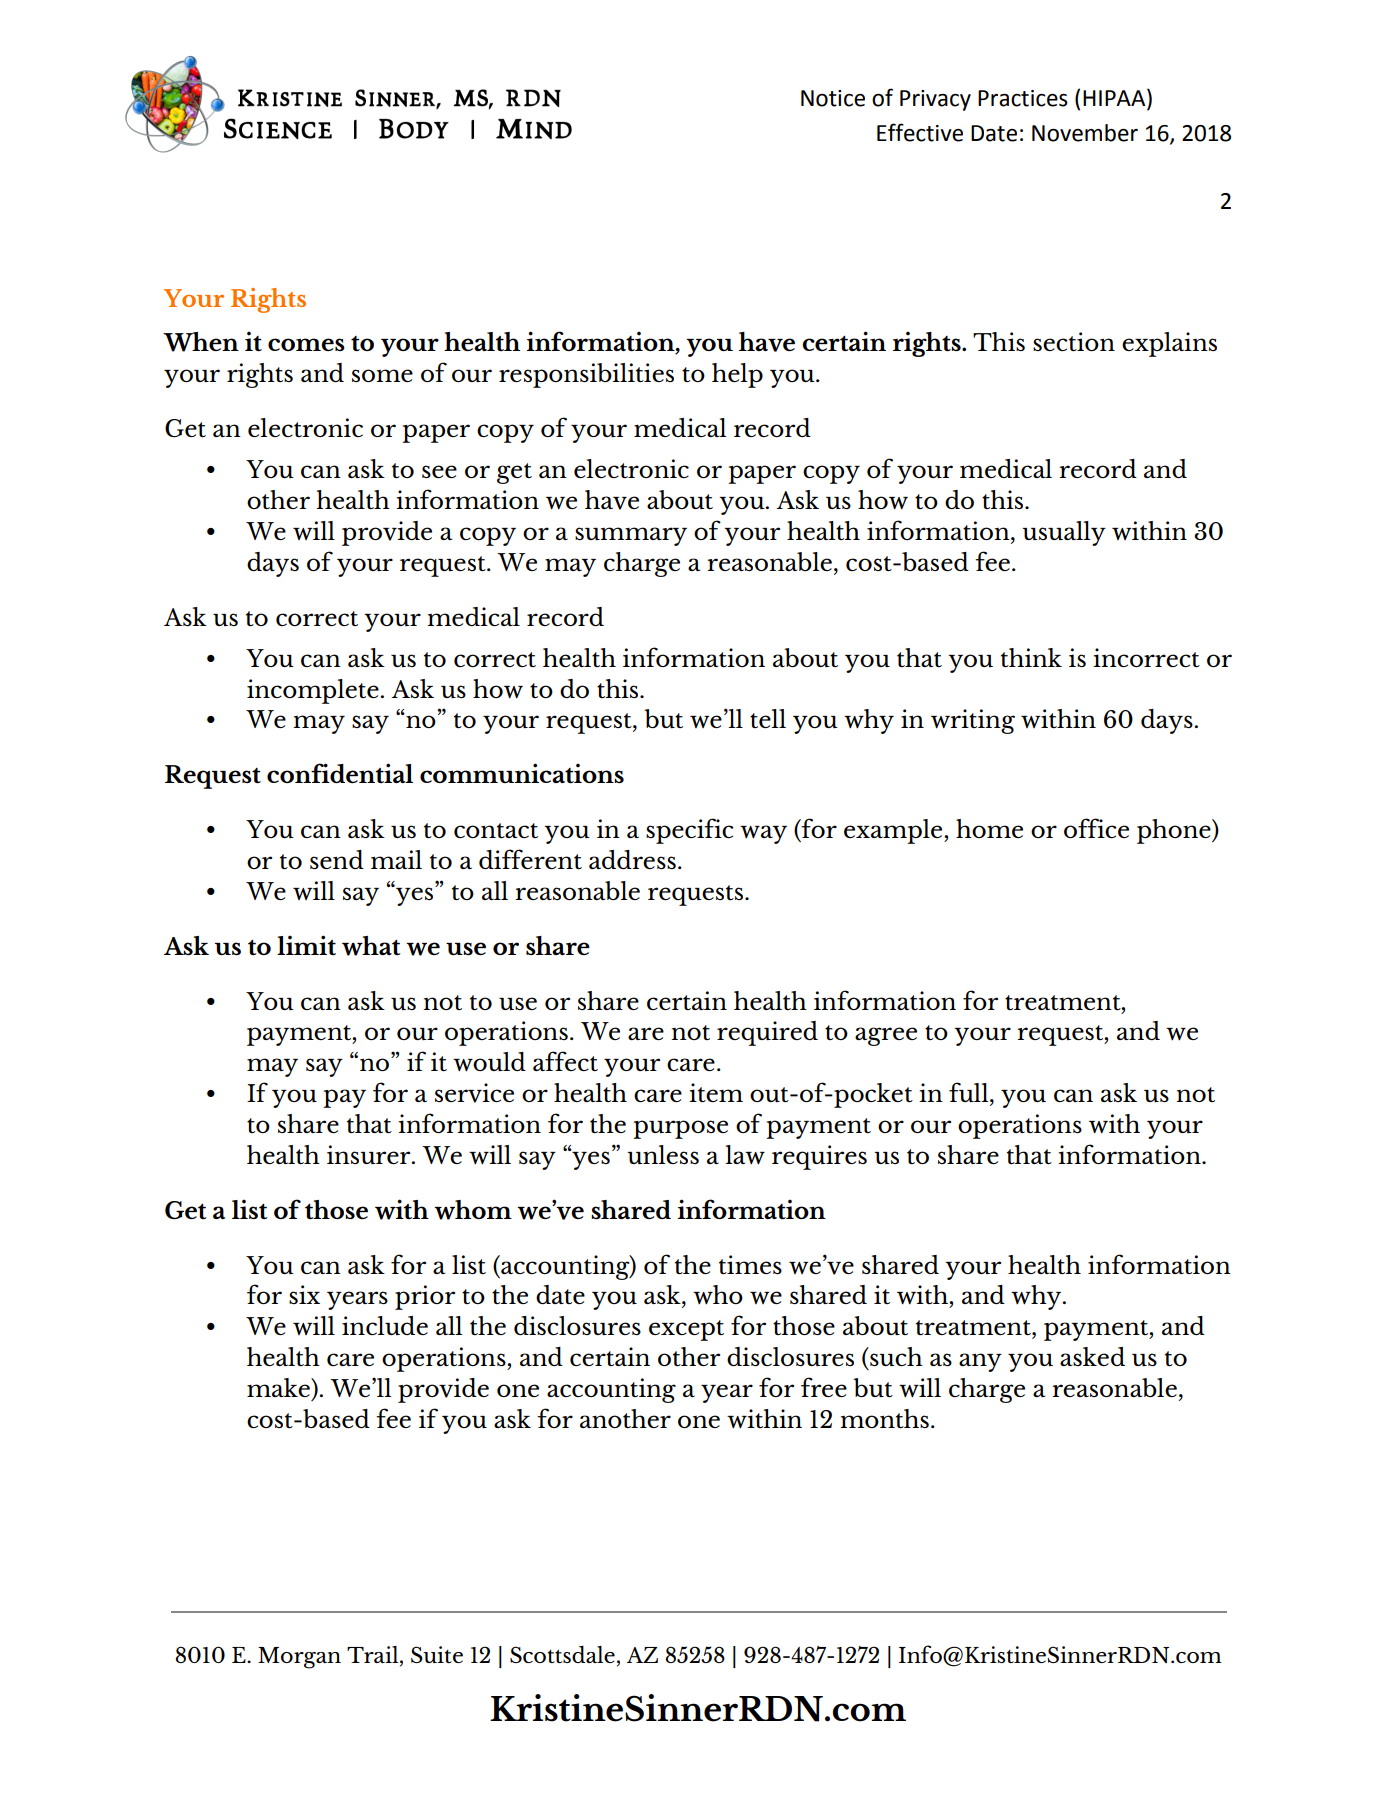 The image size is (1398, 1810). I want to click on Morgan, so click(299, 1658).
